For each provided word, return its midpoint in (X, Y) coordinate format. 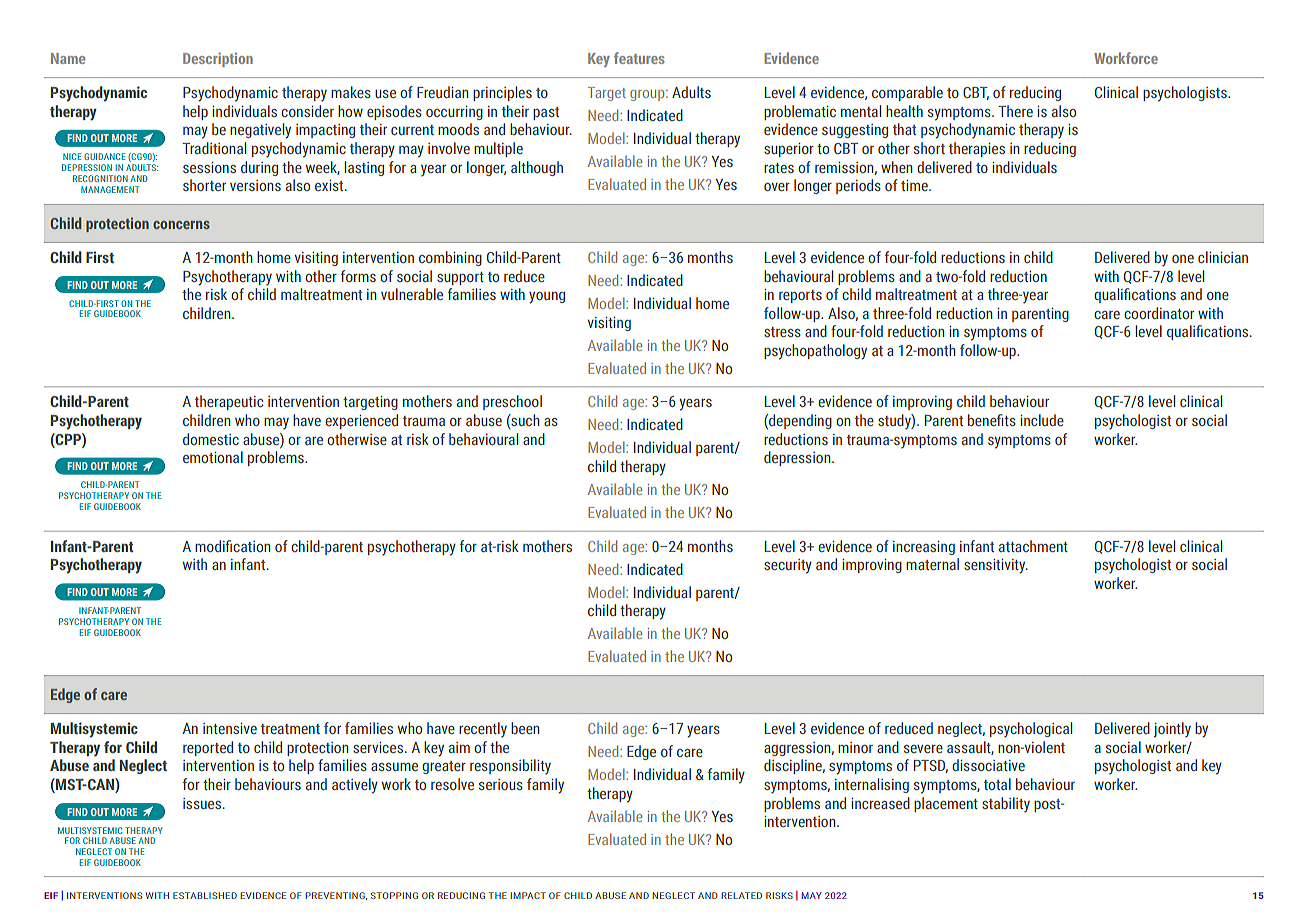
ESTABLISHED (205, 895)
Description (218, 60)
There (1015, 111)
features (639, 58)
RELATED (741, 895)
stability (1006, 805)
